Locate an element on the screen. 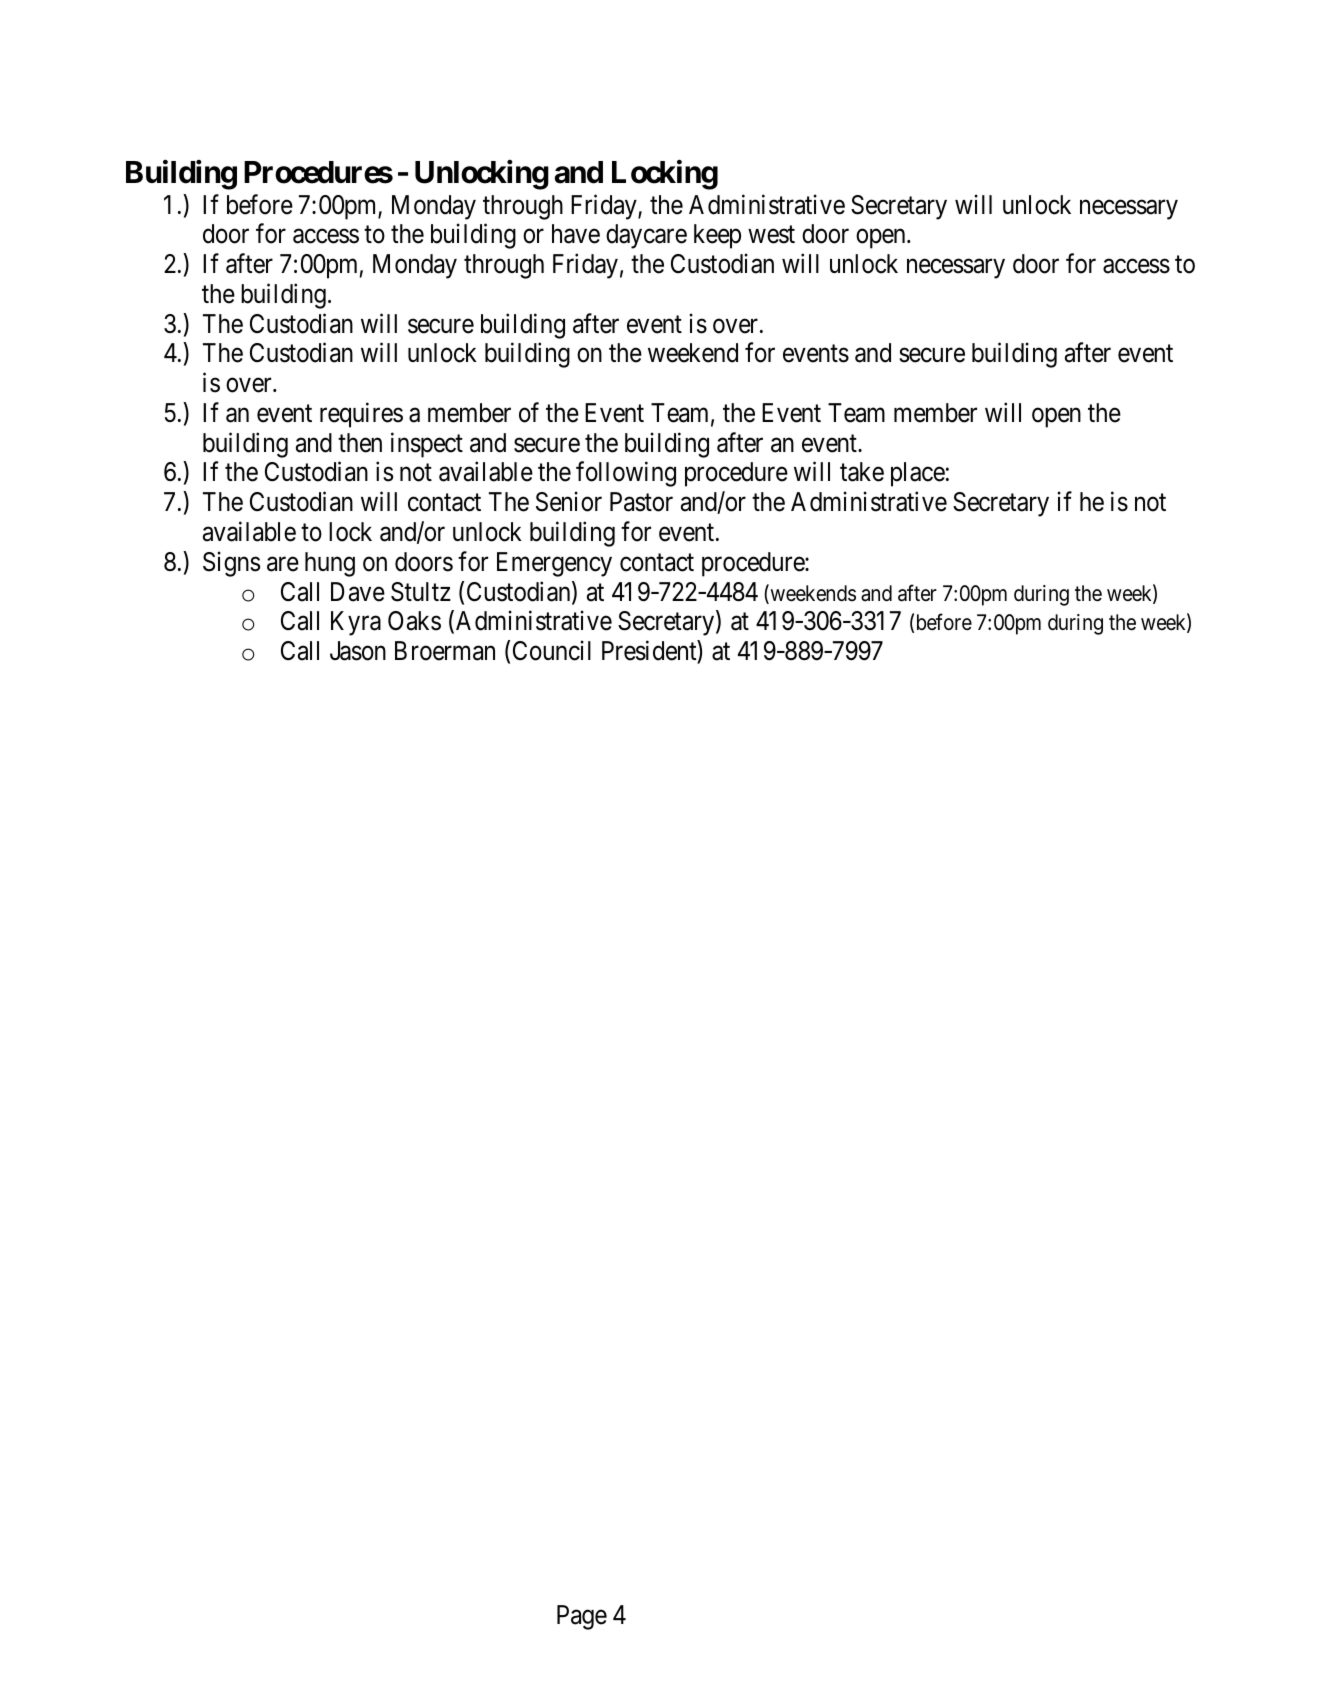  west is located at coordinates (771, 235).
